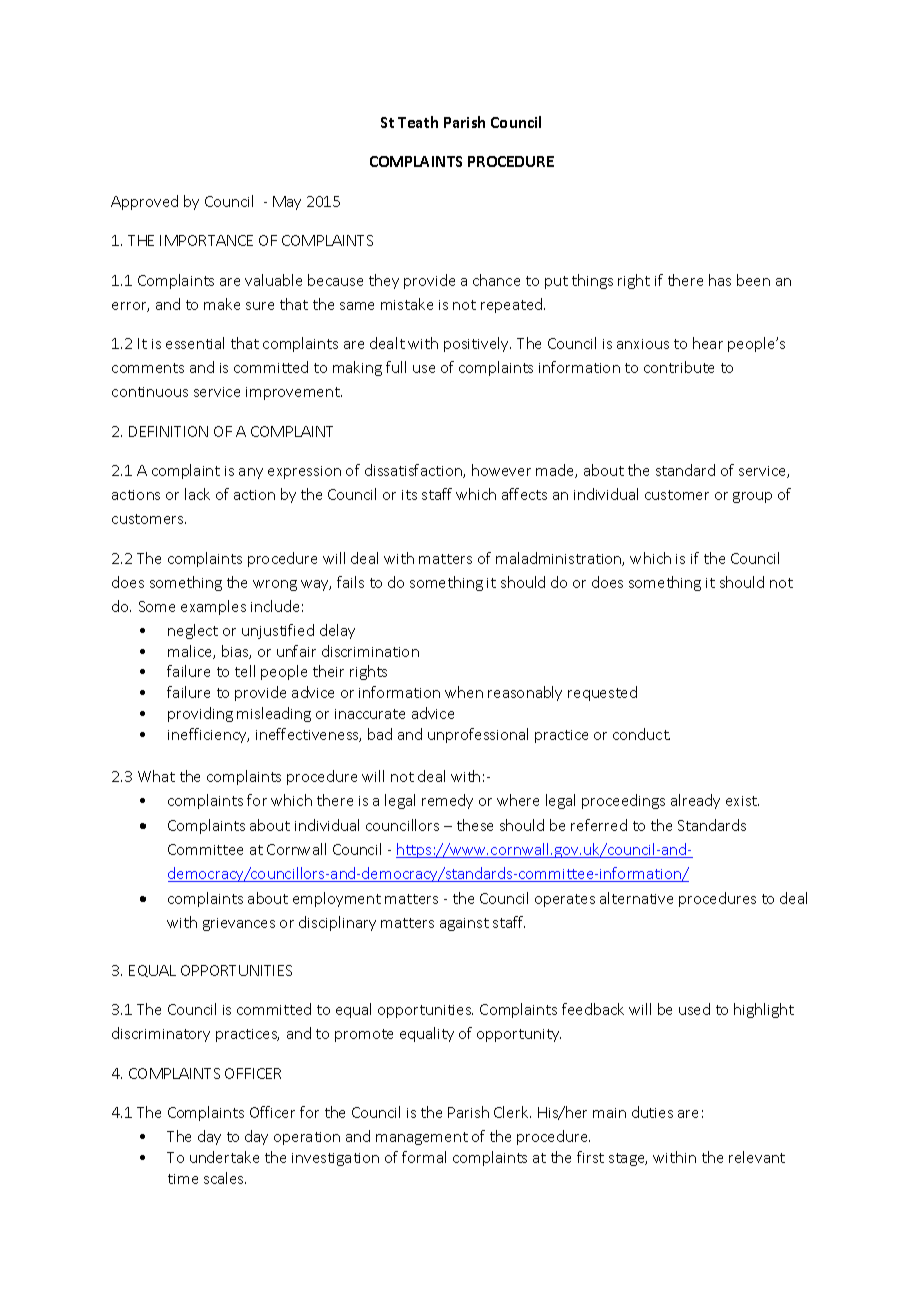 Image resolution: width=924 pixels, height=1308 pixels. I want to click on IMPORTANCE, so click(206, 240).
